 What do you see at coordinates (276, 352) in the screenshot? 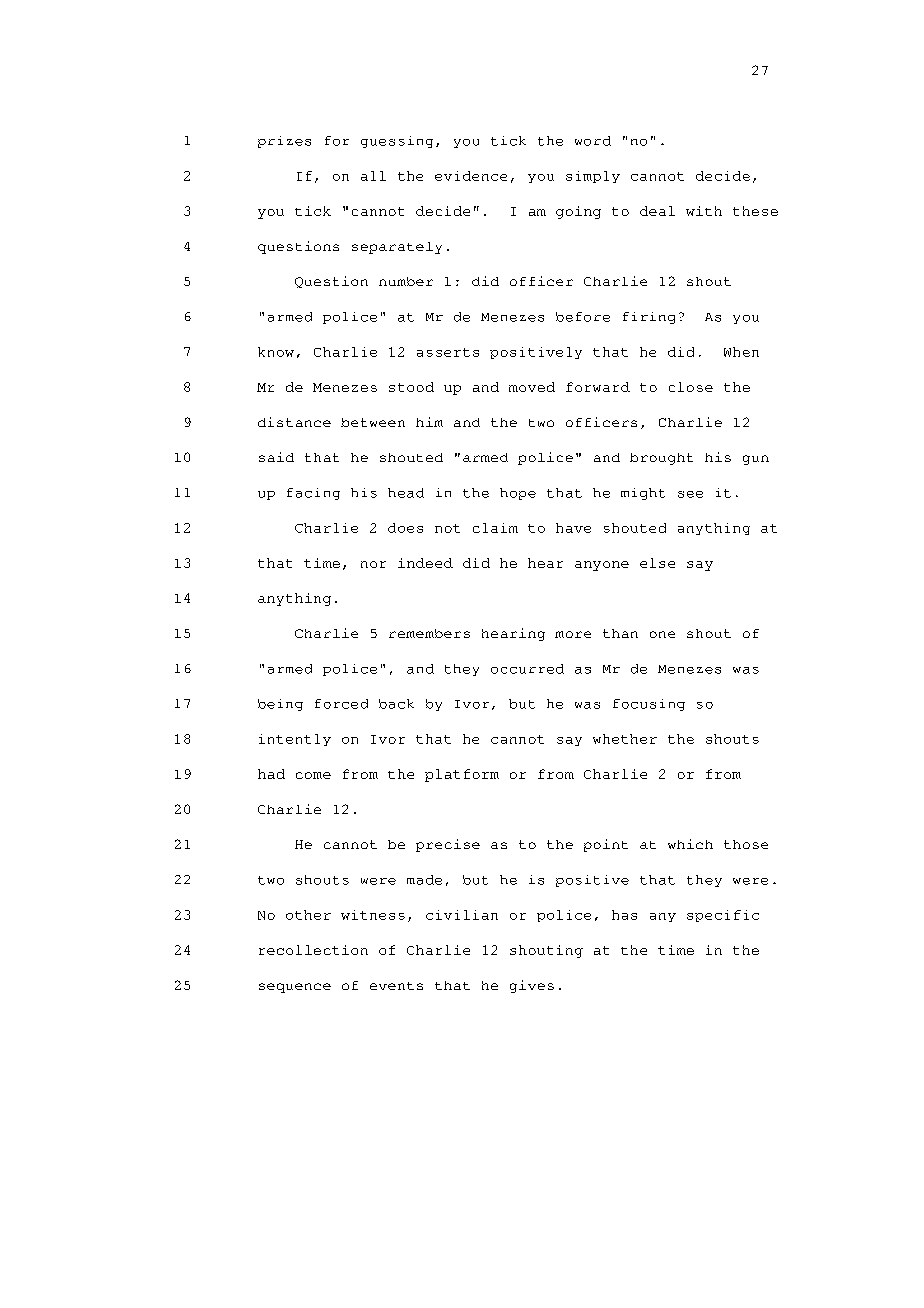
I see `know` at bounding box center [276, 352].
